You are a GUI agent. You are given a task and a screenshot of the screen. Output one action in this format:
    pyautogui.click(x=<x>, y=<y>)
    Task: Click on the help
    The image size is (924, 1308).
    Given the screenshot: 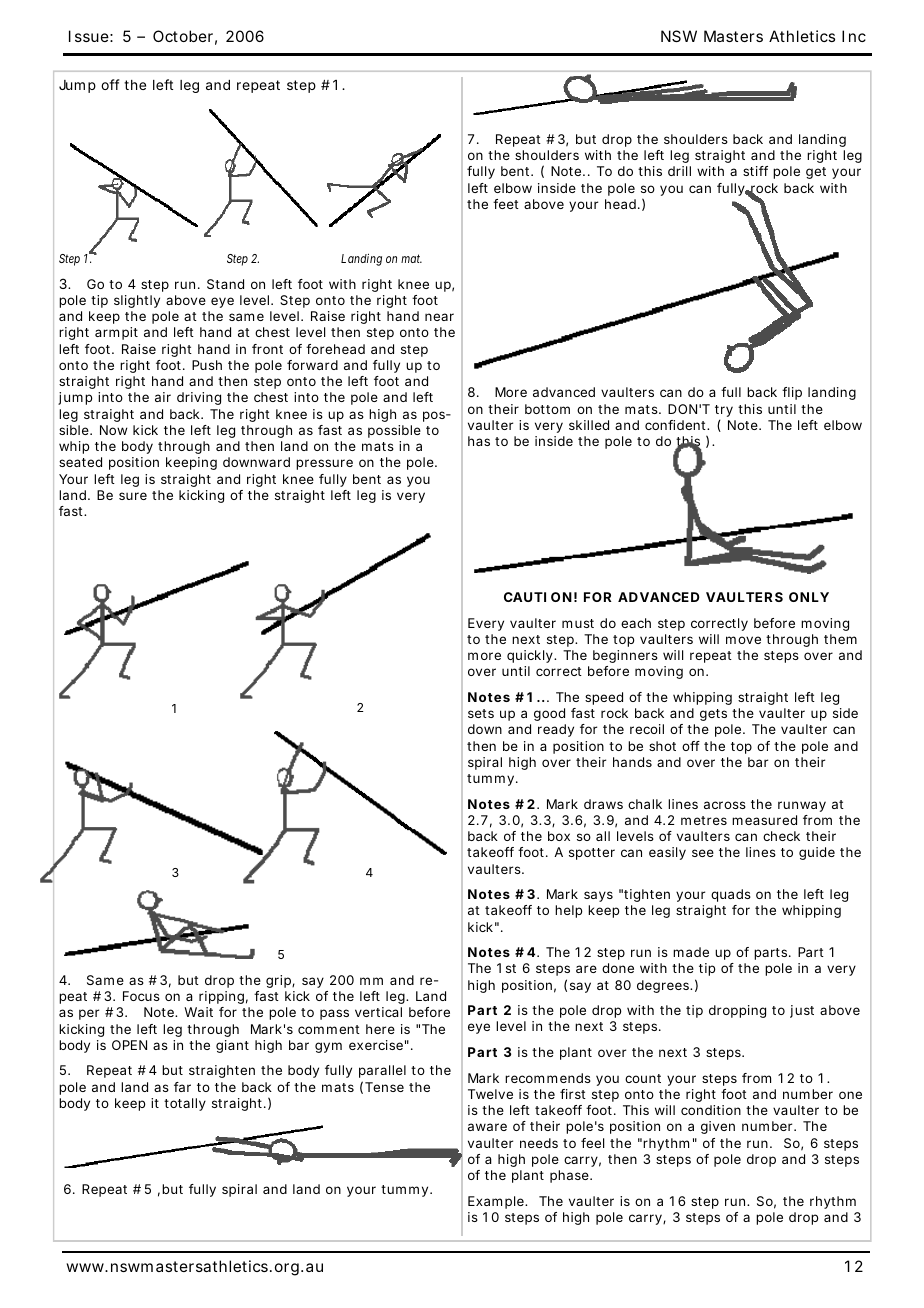 What is the action you would take?
    pyautogui.click(x=569, y=911)
